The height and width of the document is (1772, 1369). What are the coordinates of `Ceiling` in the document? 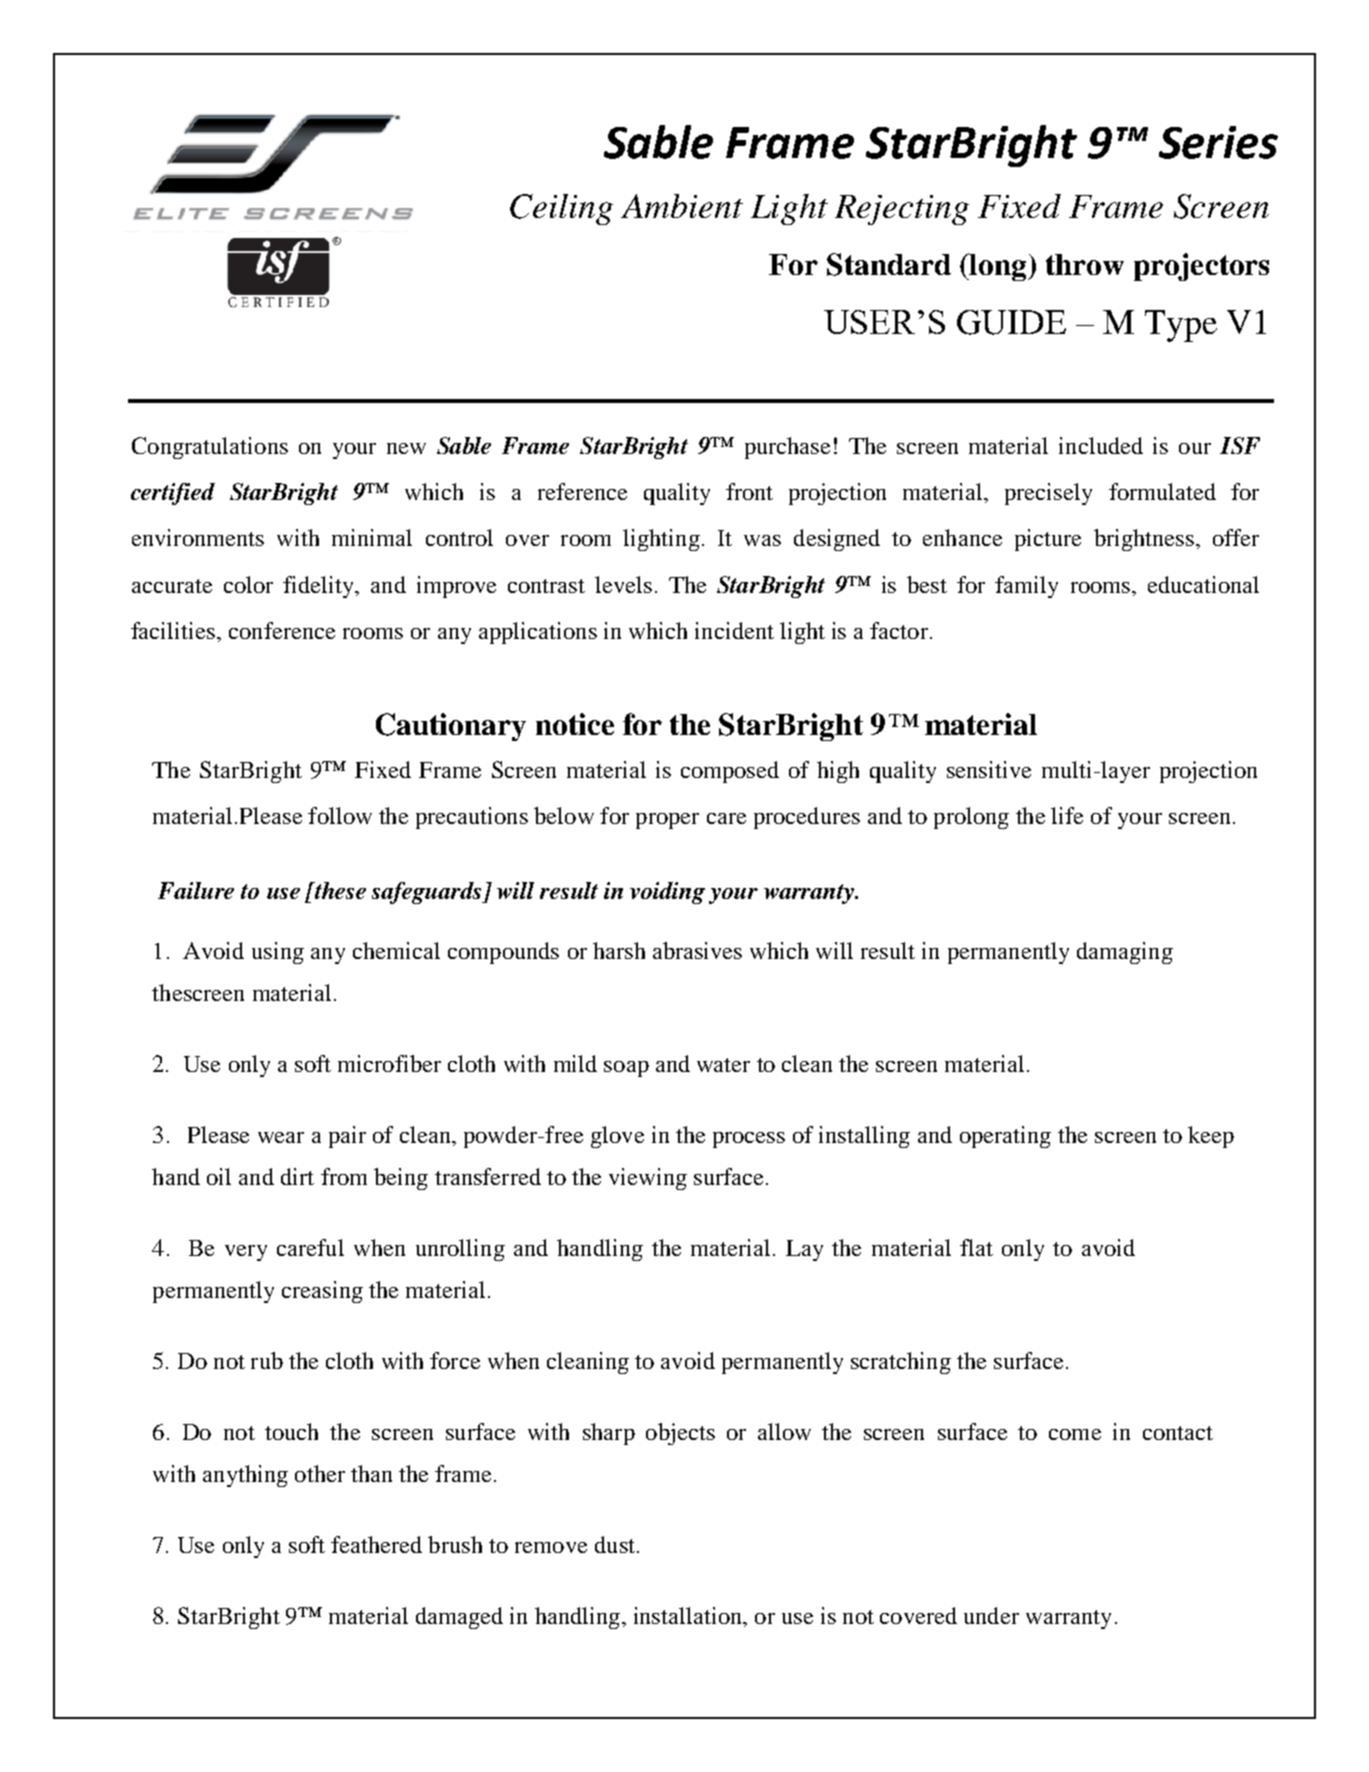 It's located at (561, 209).
